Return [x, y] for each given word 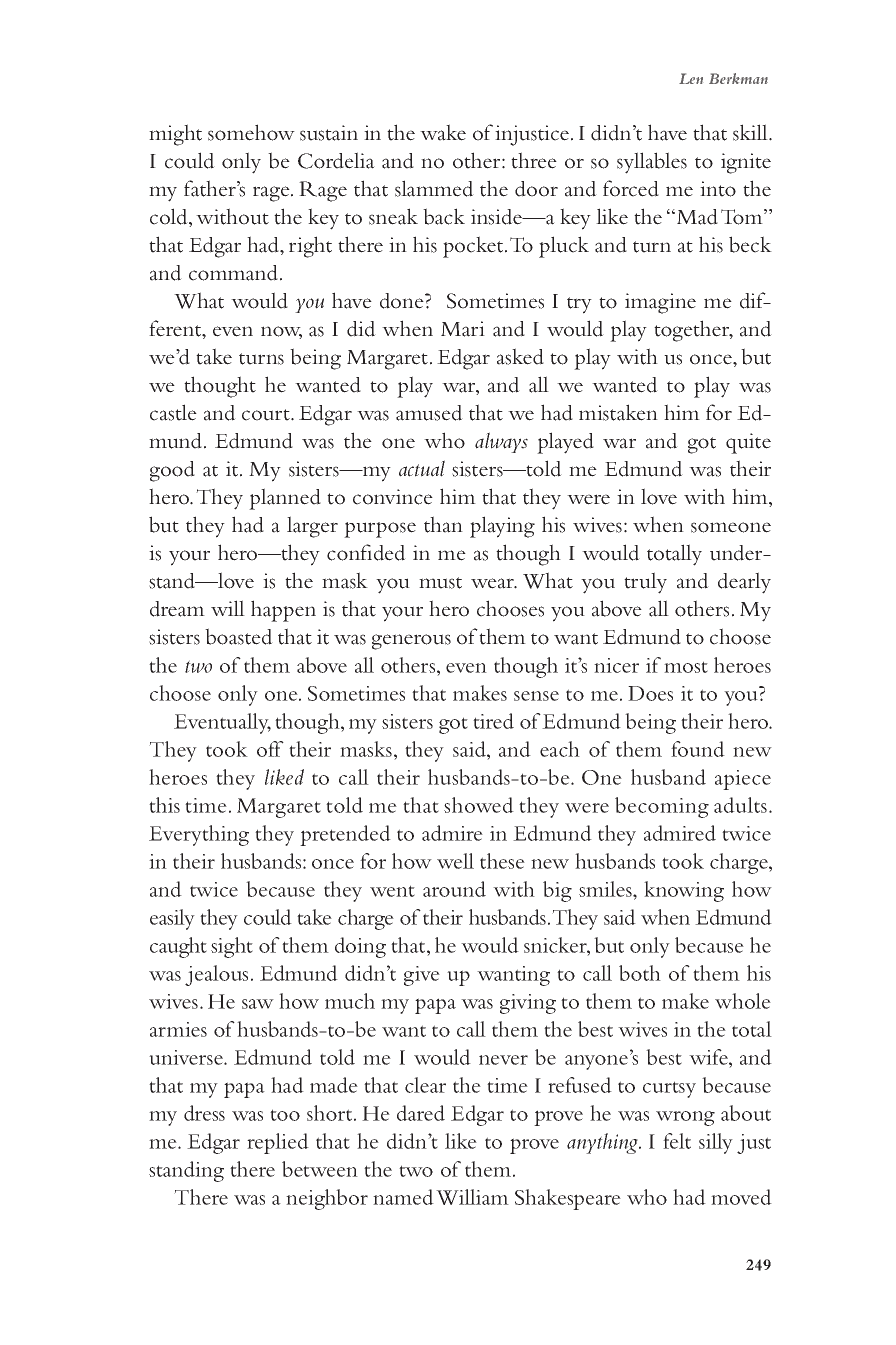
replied [278, 1143]
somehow [251, 132]
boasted [239, 636]
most [686, 667]
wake [443, 132]
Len [691, 78]
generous [411, 642]
